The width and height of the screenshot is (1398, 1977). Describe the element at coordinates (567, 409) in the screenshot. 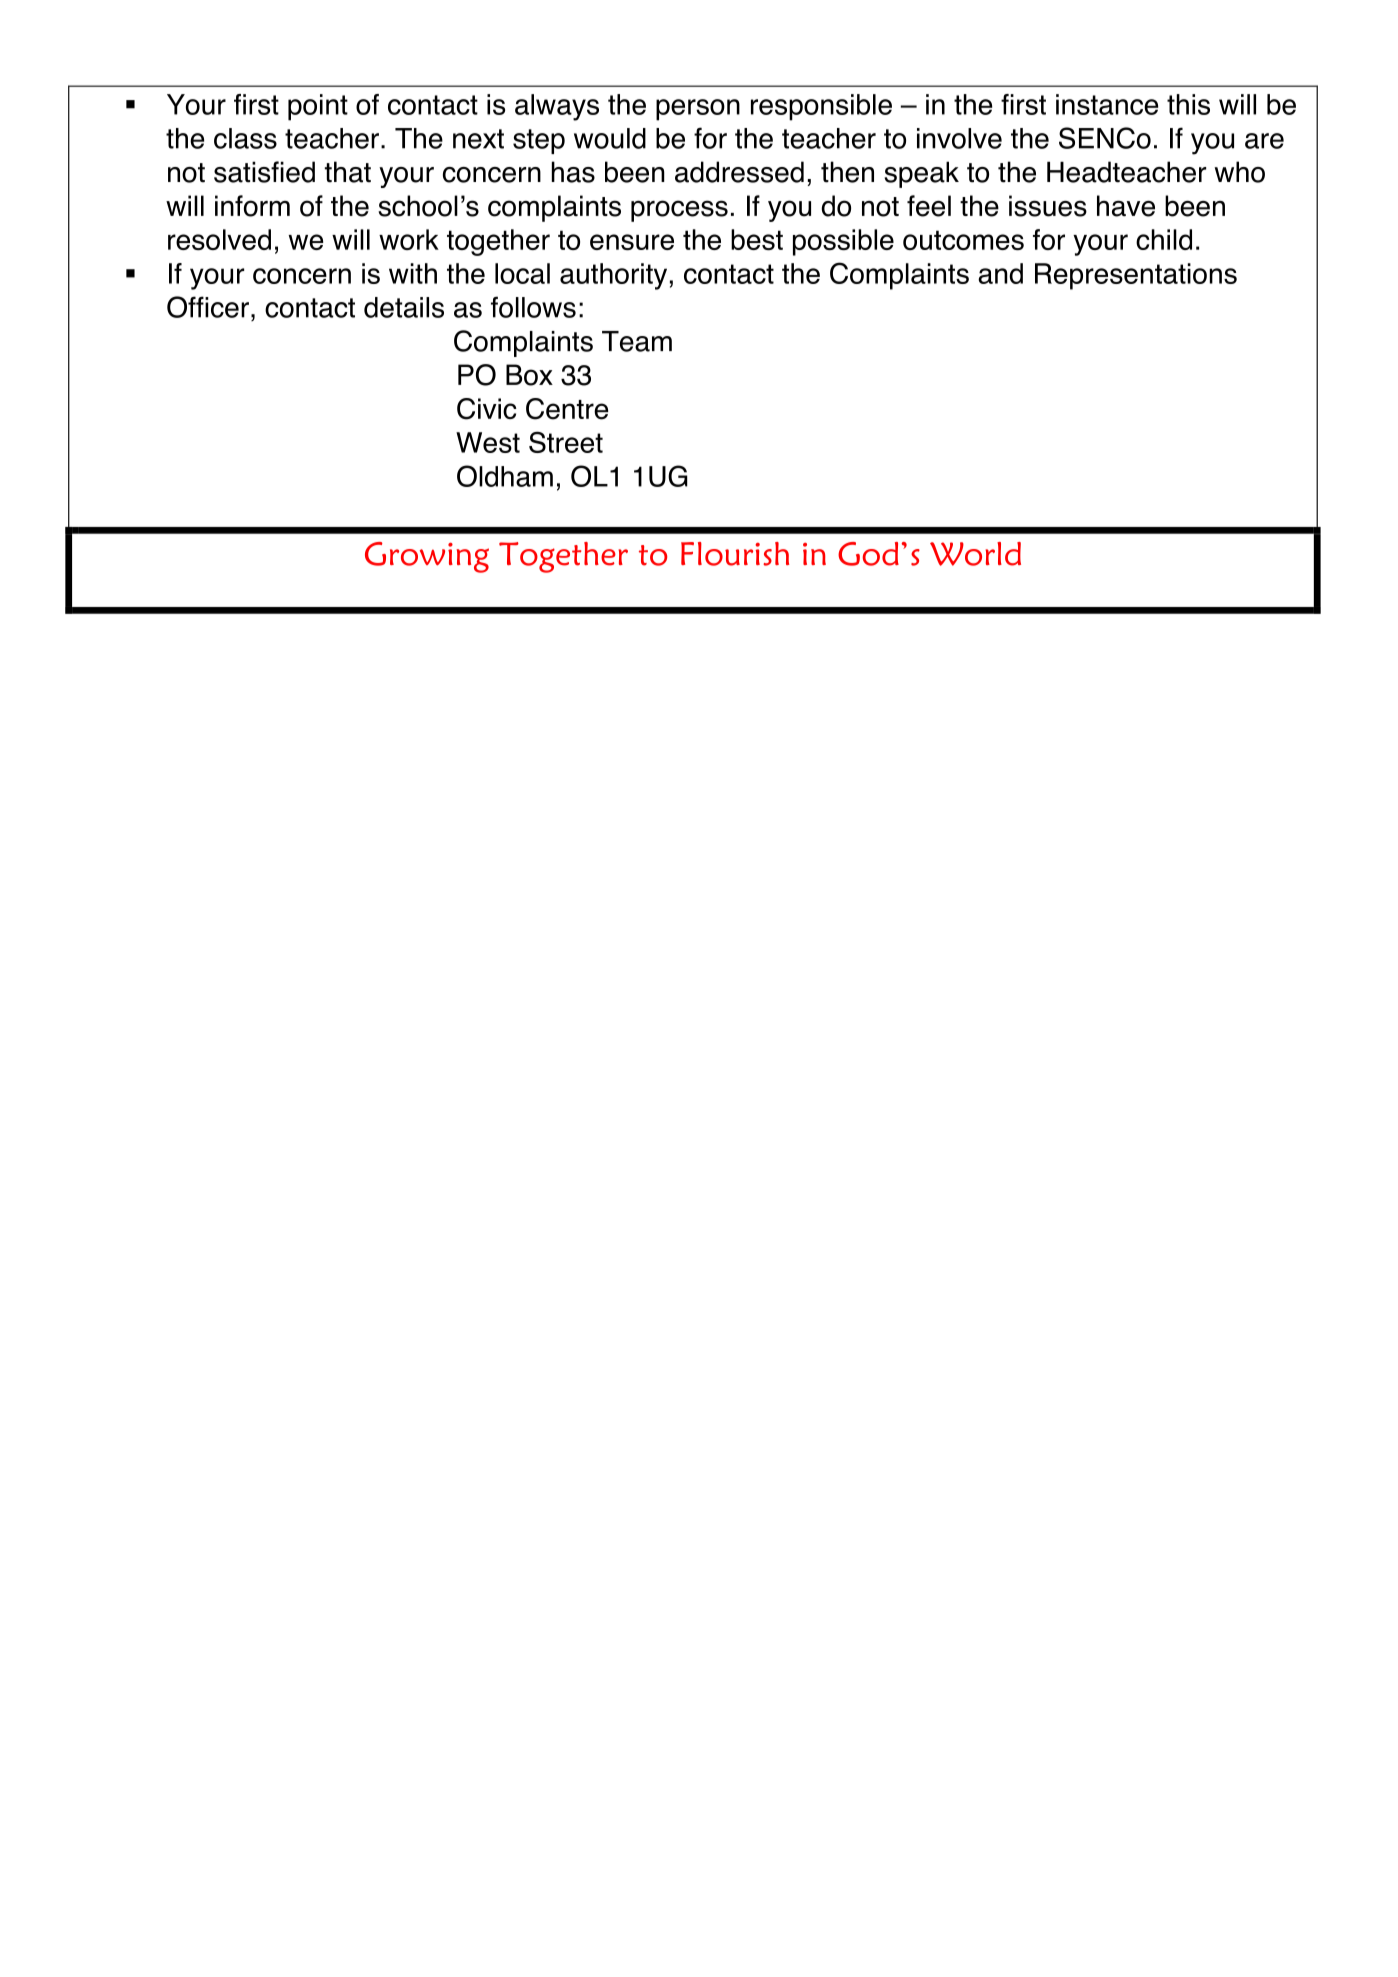

I see `Centre` at that location.
